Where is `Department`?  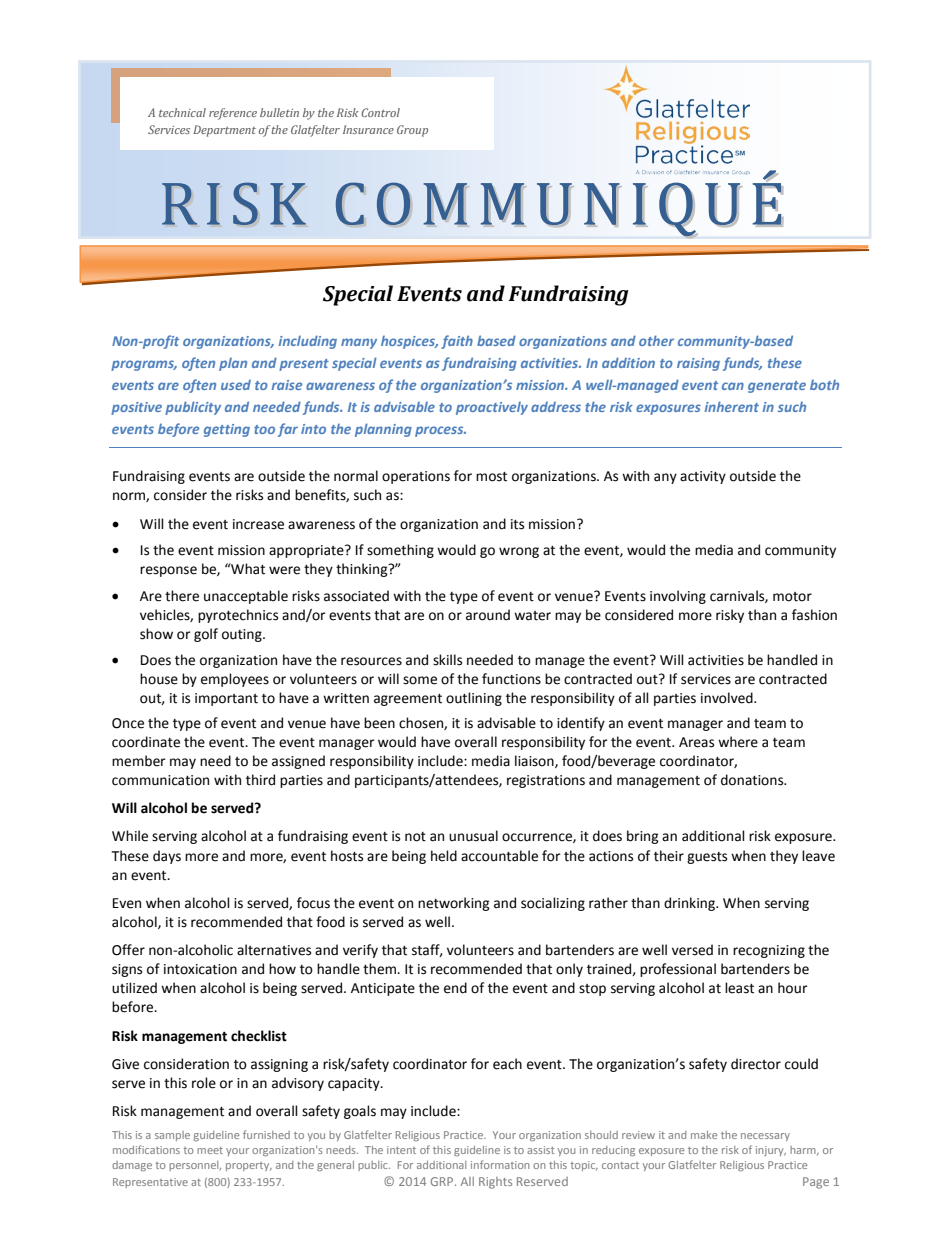
Department is located at coordinates (224, 131).
